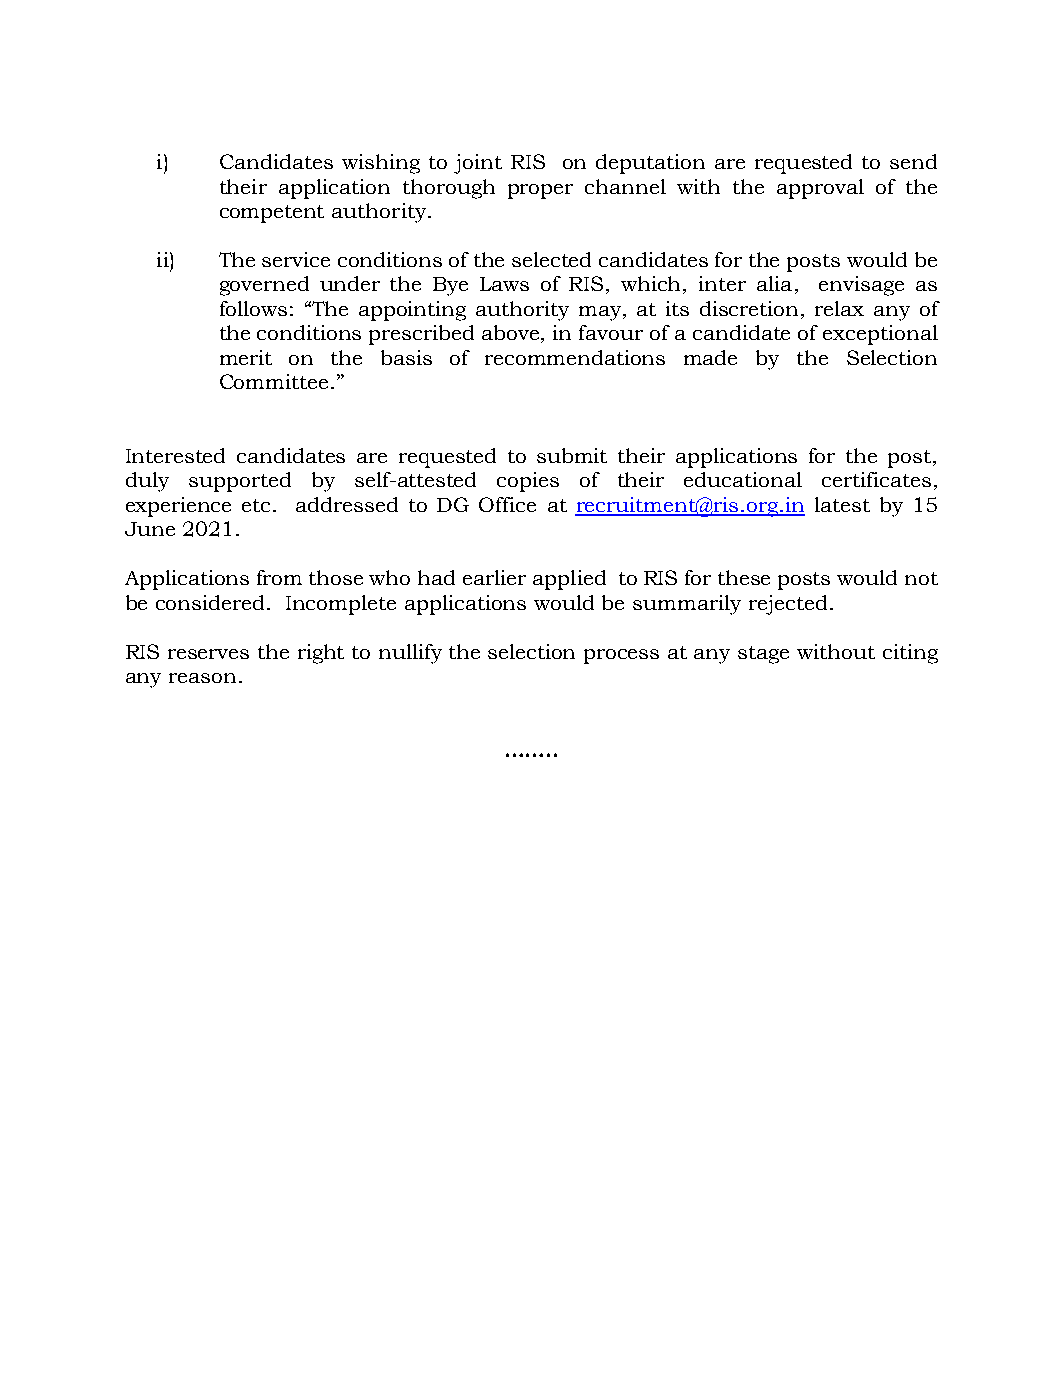 The width and height of the screenshot is (1063, 1376). Describe the element at coordinates (540, 191) in the screenshot. I see `proper` at that location.
